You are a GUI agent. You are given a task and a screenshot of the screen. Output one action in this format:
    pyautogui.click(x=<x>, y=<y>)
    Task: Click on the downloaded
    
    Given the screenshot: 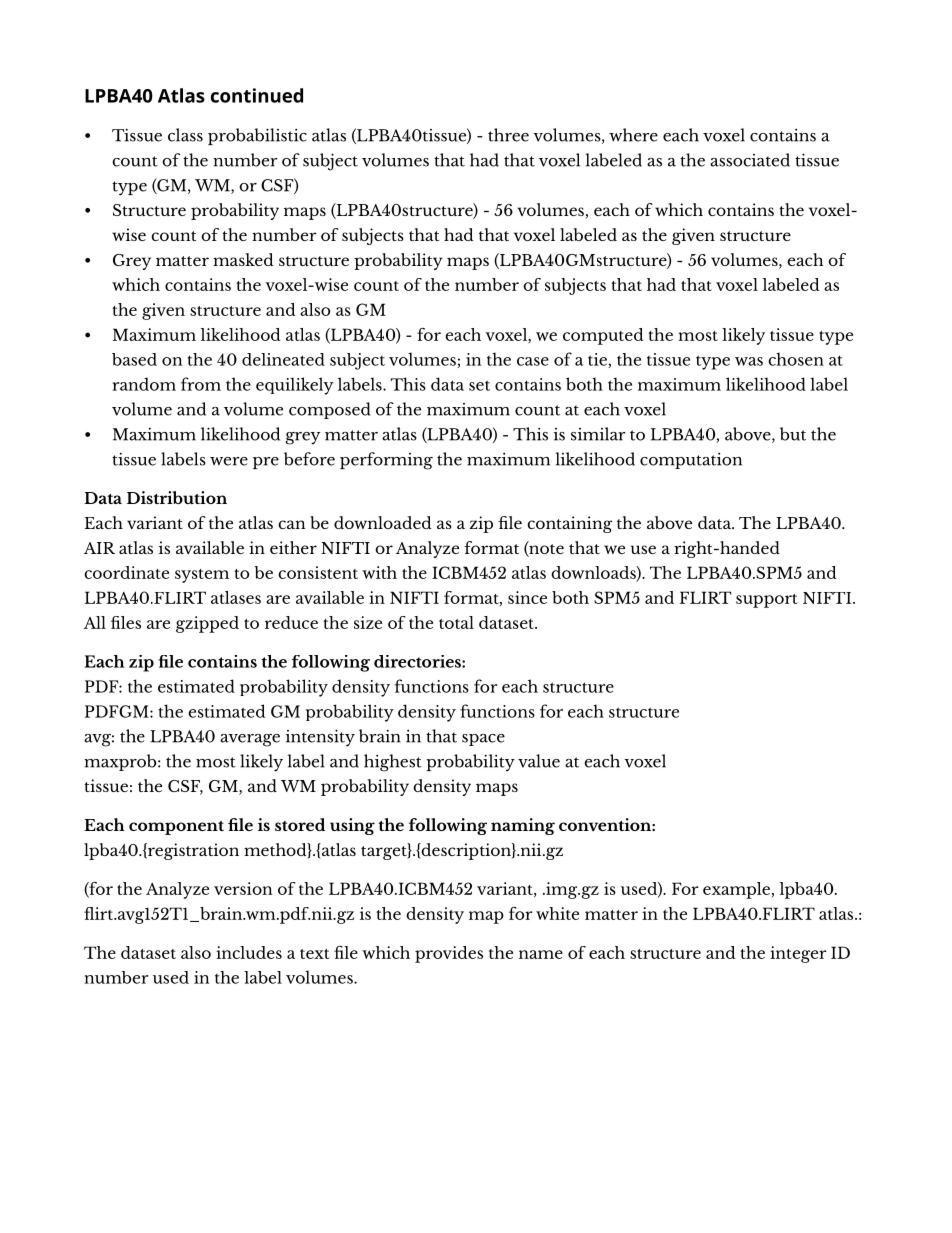 What is the action you would take?
    pyautogui.click(x=383, y=522)
